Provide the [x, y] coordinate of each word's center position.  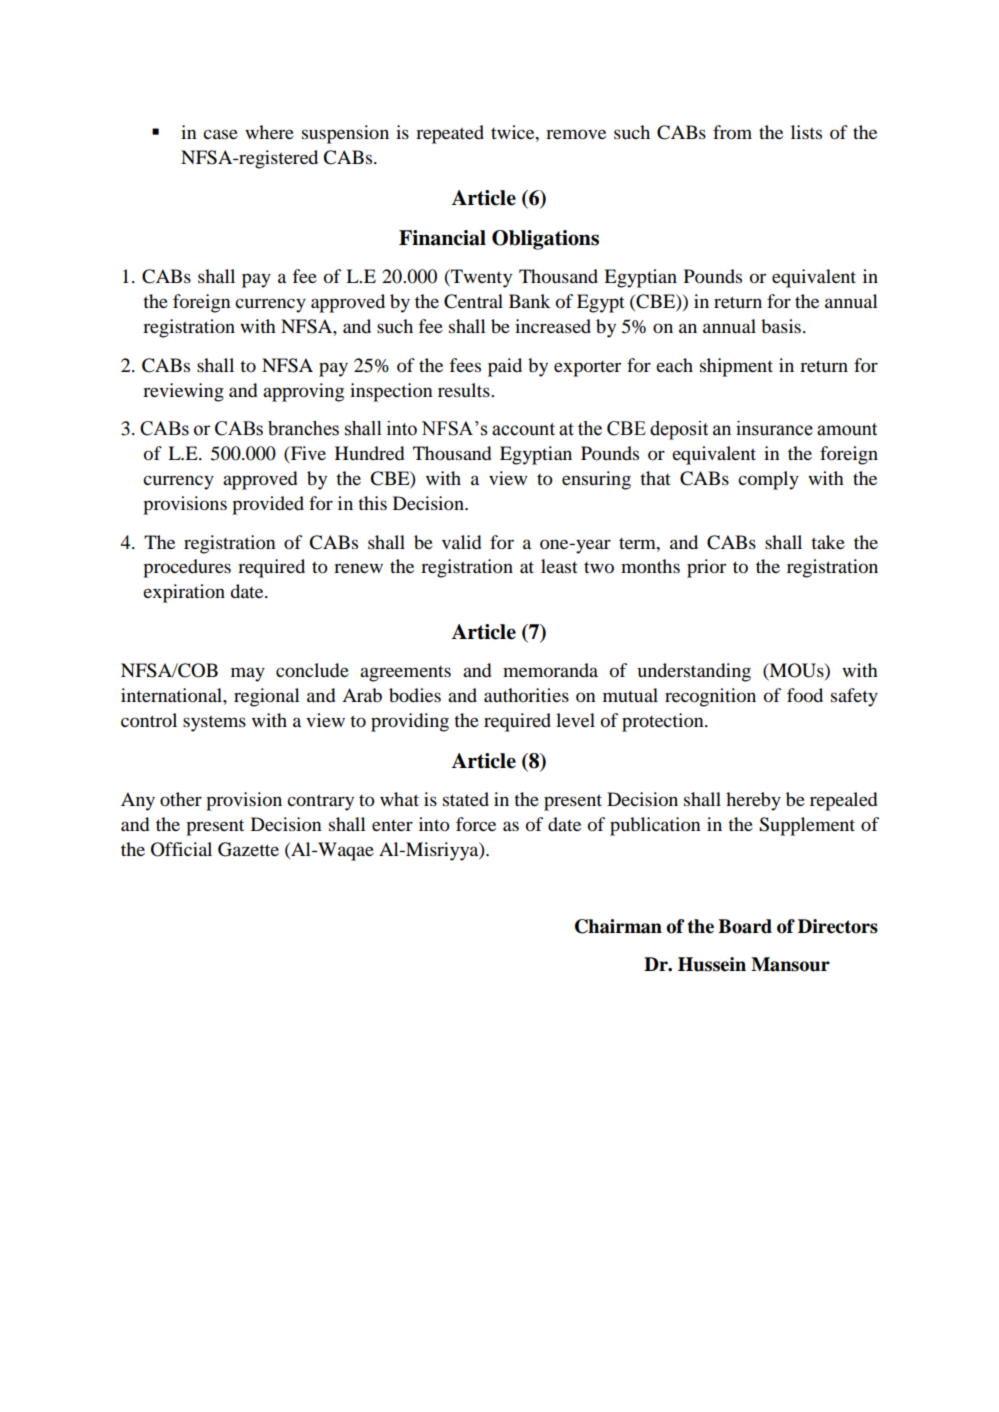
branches [303, 428]
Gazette [248, 849]
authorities [526, 695]
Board [745, 926]
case [220, 134]
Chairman [618, 926]
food [805, 695]
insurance [774, 428]
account [523, 429]
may [248, 674]
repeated [450, 134]
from [732, 132]
